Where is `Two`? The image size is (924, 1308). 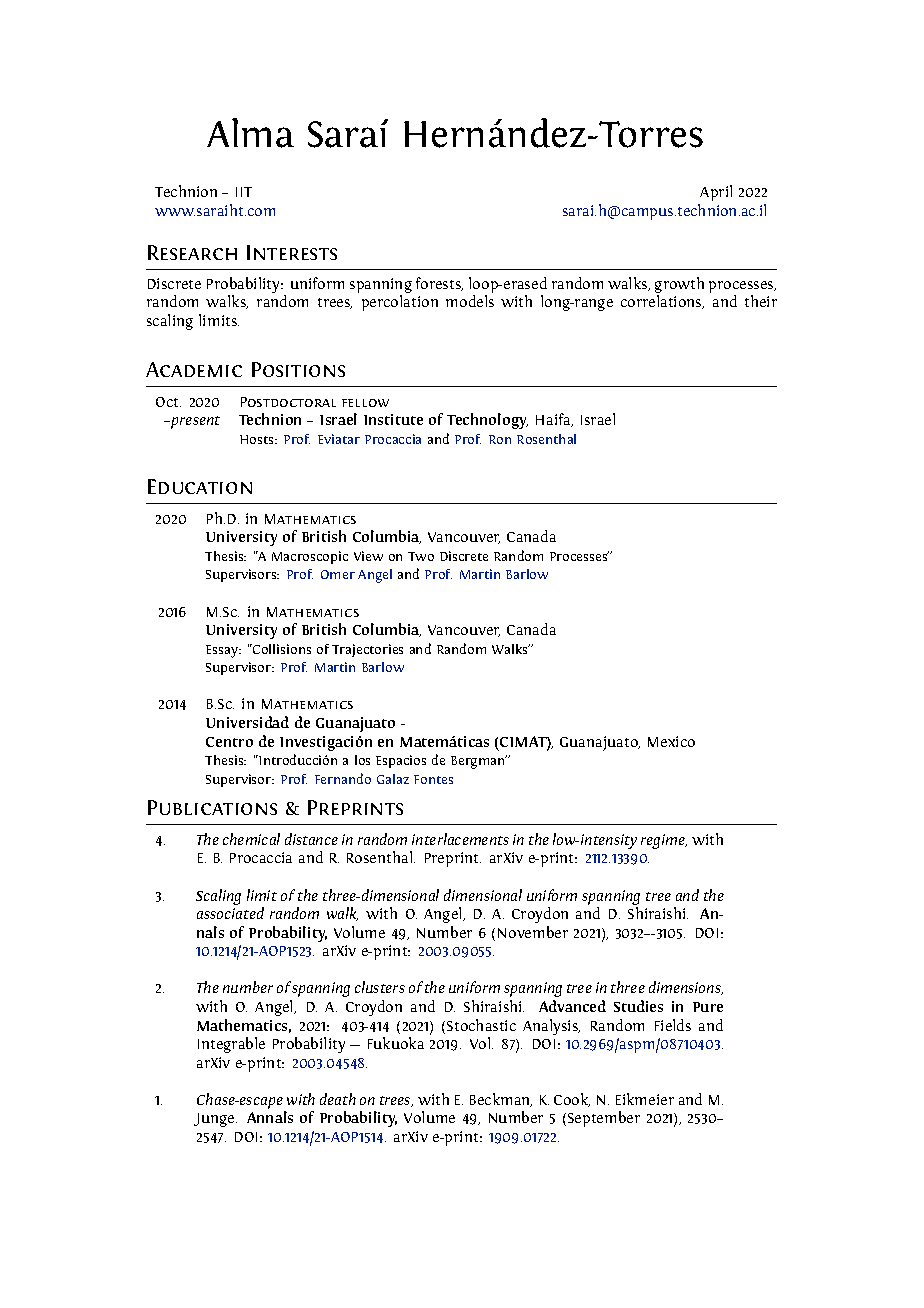 Two is located at coordinates (421, 556).
